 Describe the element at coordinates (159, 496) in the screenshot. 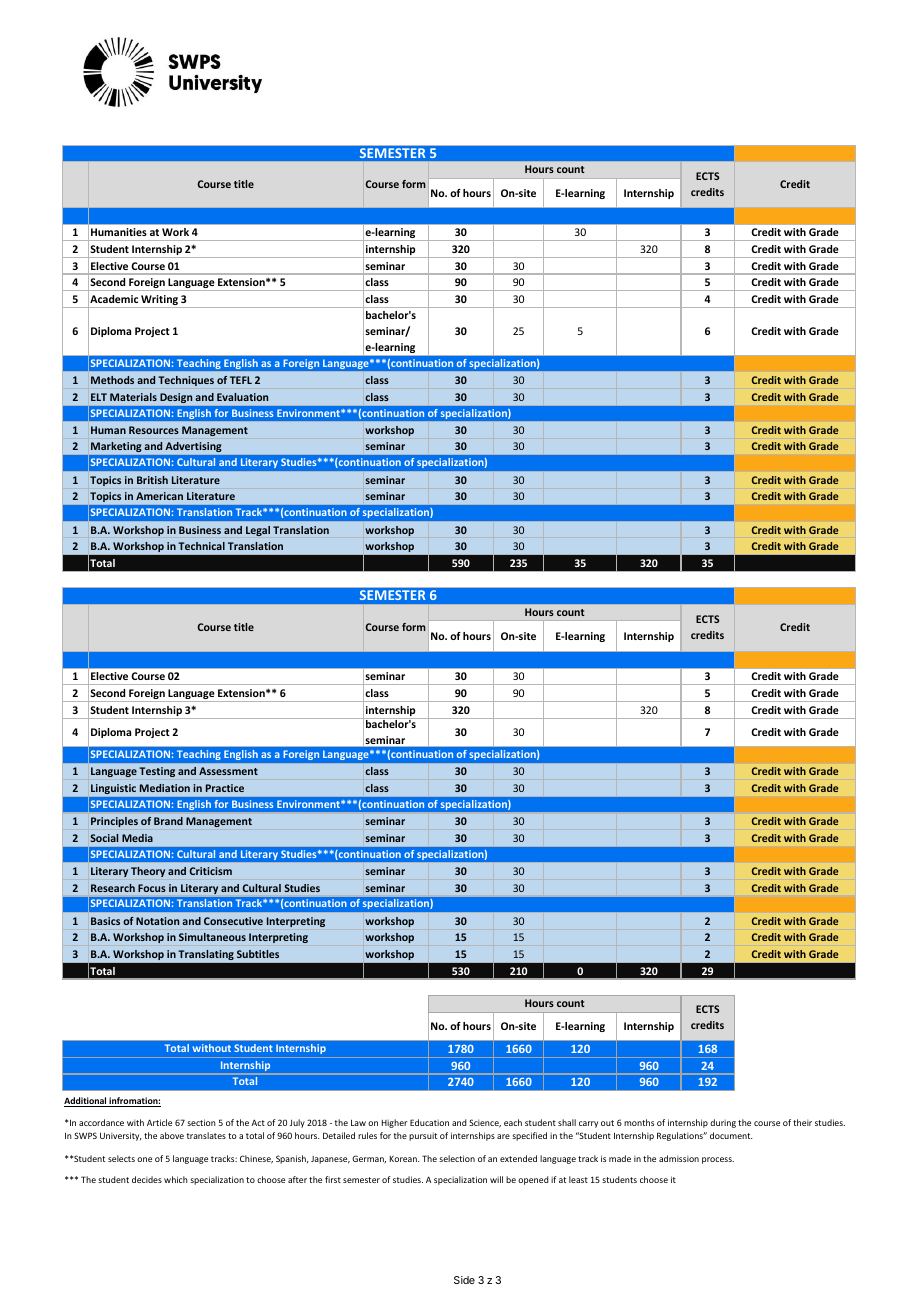

I see `American` at that location.
